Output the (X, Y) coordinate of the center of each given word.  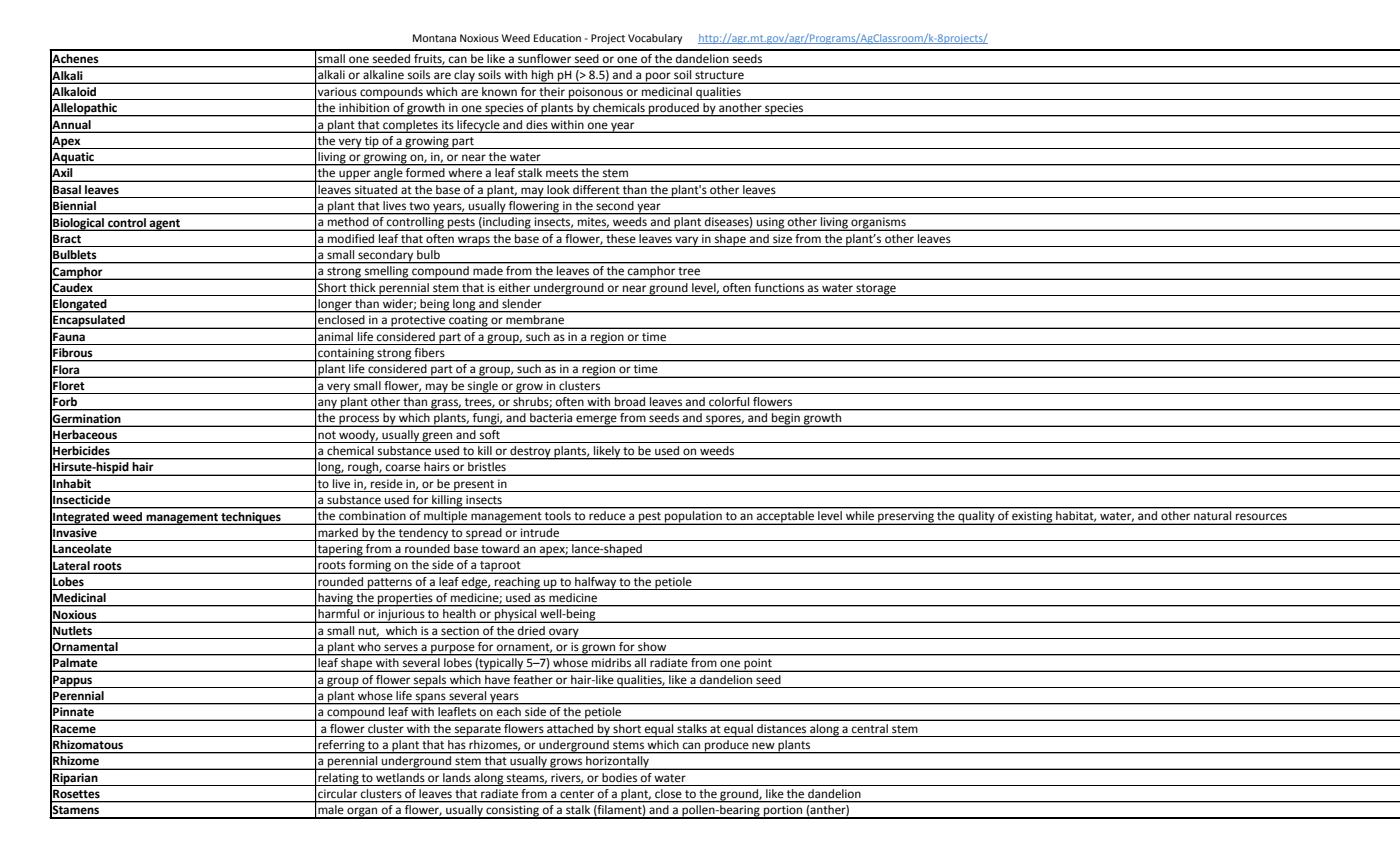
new (763, 746)
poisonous (596, 93)
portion (783, 812)
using (771, 224)
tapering (340, 551)
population (693, 518)
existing (1032, 518)
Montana (434, 38)
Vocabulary (655, 39)
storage (876, 290)
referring (341, 747)
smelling (387, 273)
